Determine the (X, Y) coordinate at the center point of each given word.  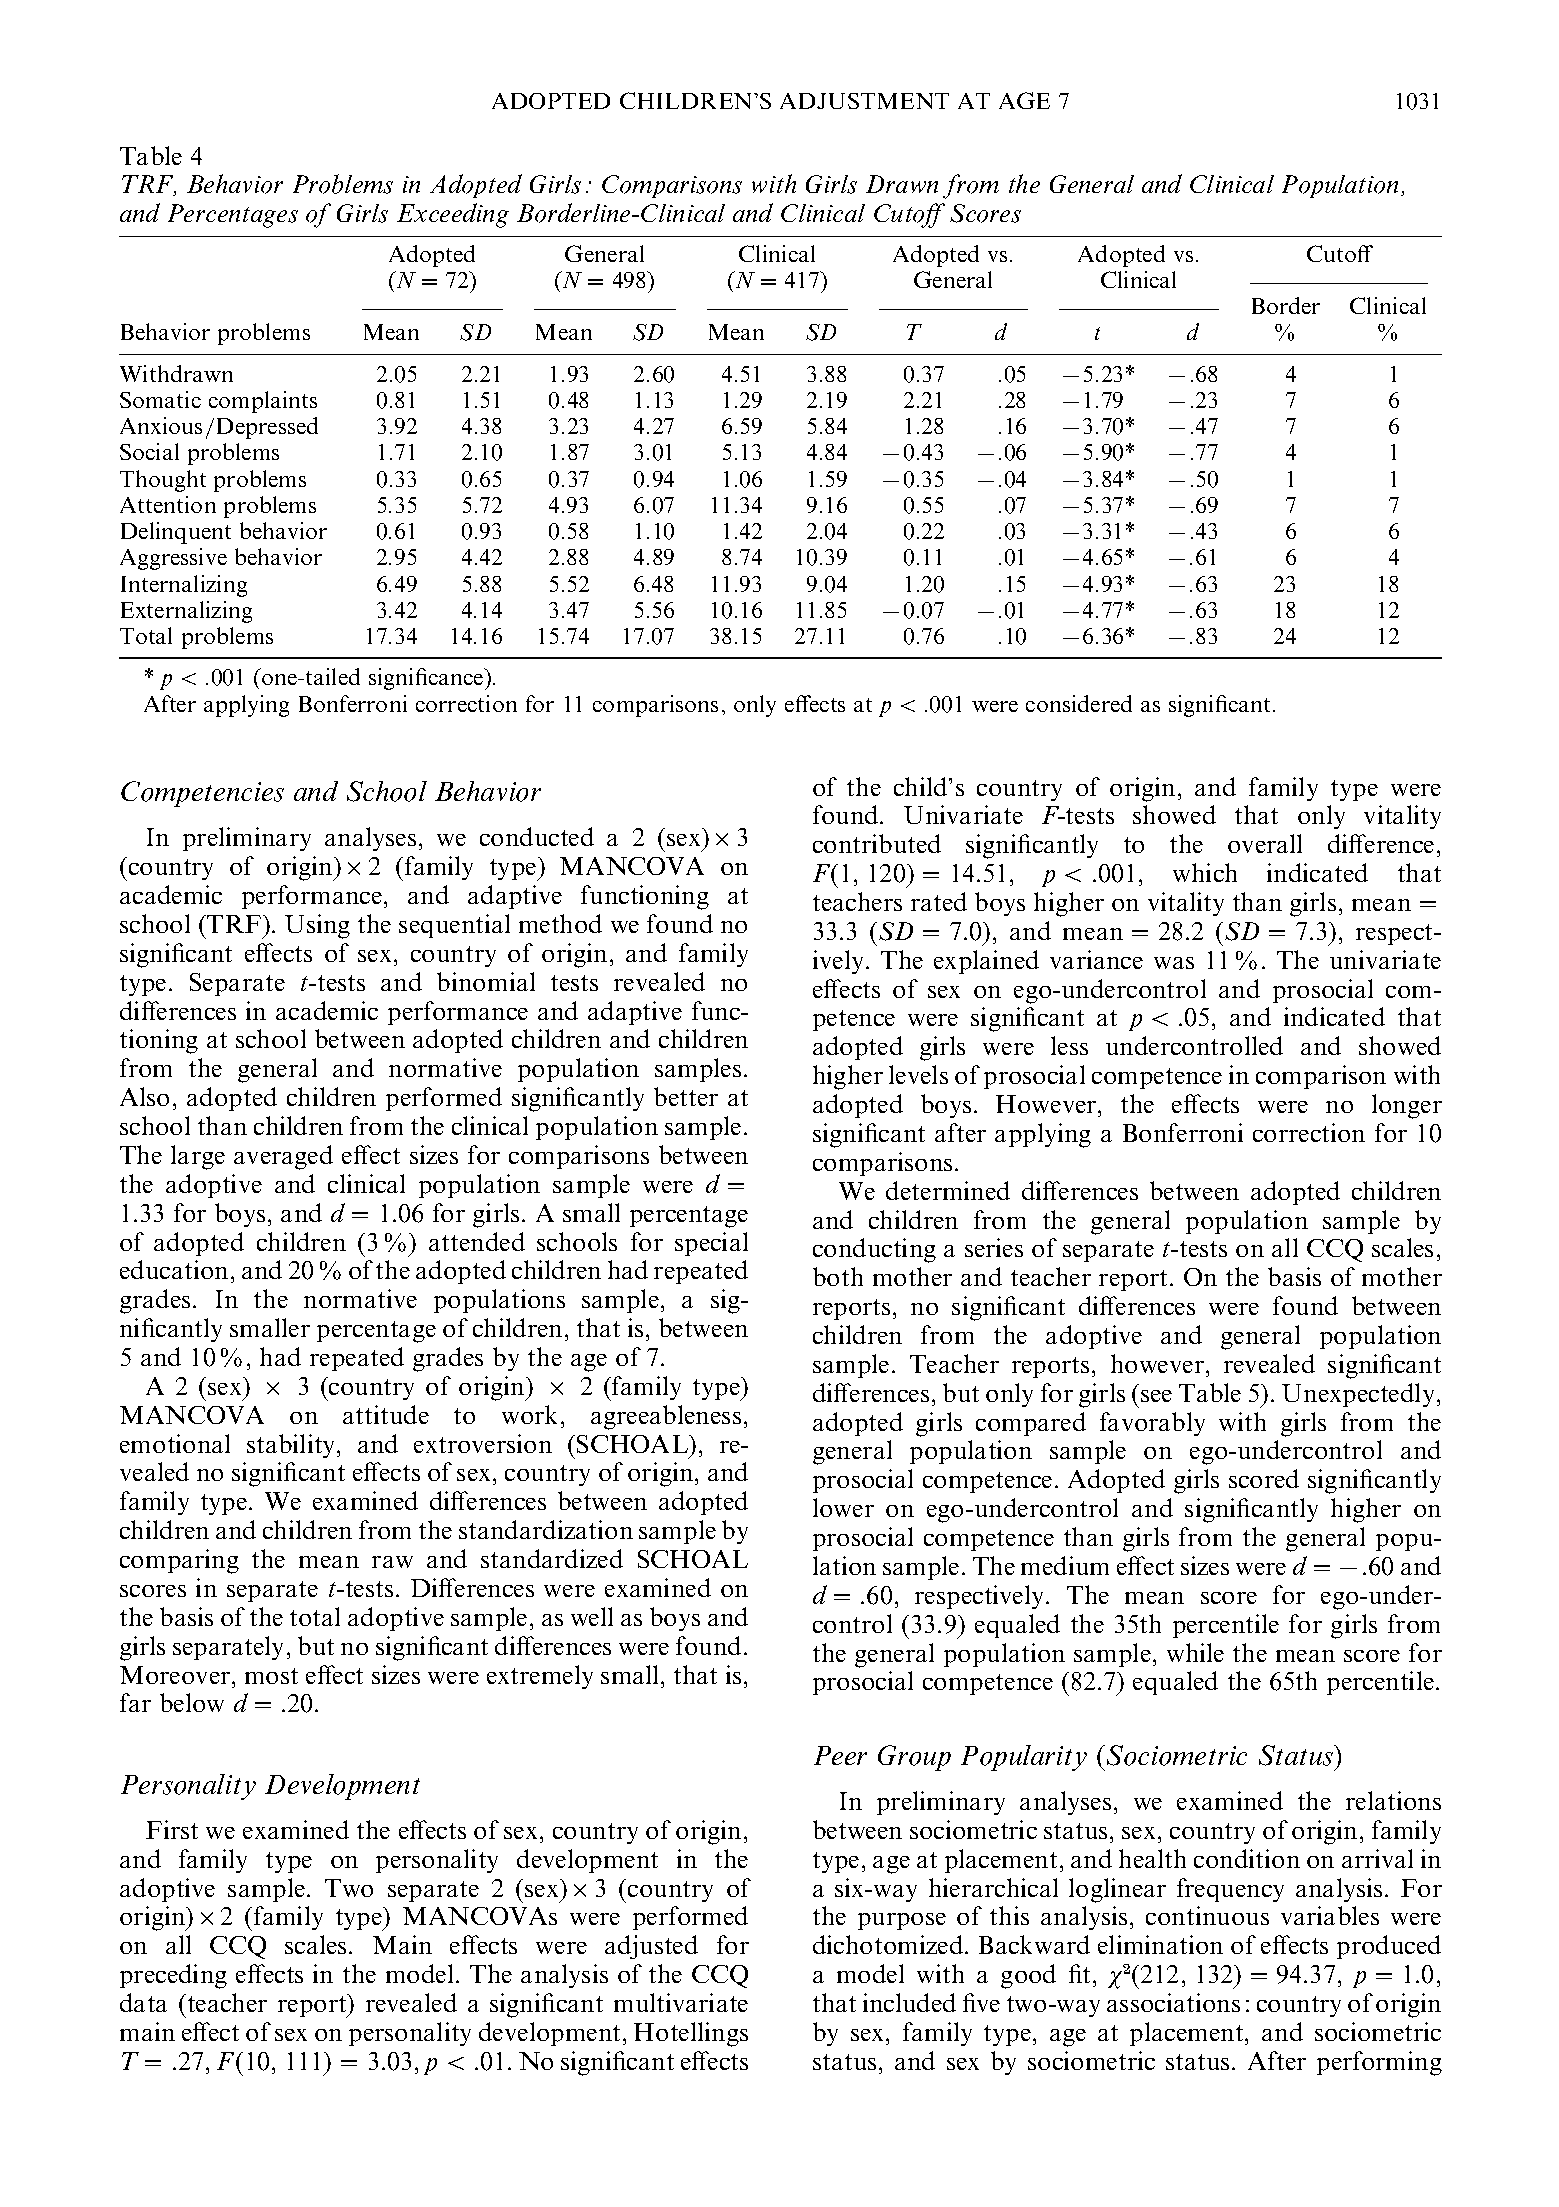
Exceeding (453, 215)
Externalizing (186, 612)
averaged (283, 1157)
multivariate (681, 2002)
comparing (179, 1561)
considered (1079, 703)
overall (1265, 843)
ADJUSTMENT (864, 101)
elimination (1160, 1944)
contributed (877, 843)
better (686, 1096)
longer (1407, 1106)
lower (843, 1507)
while (1195, 1652)
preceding (173, 1976)
